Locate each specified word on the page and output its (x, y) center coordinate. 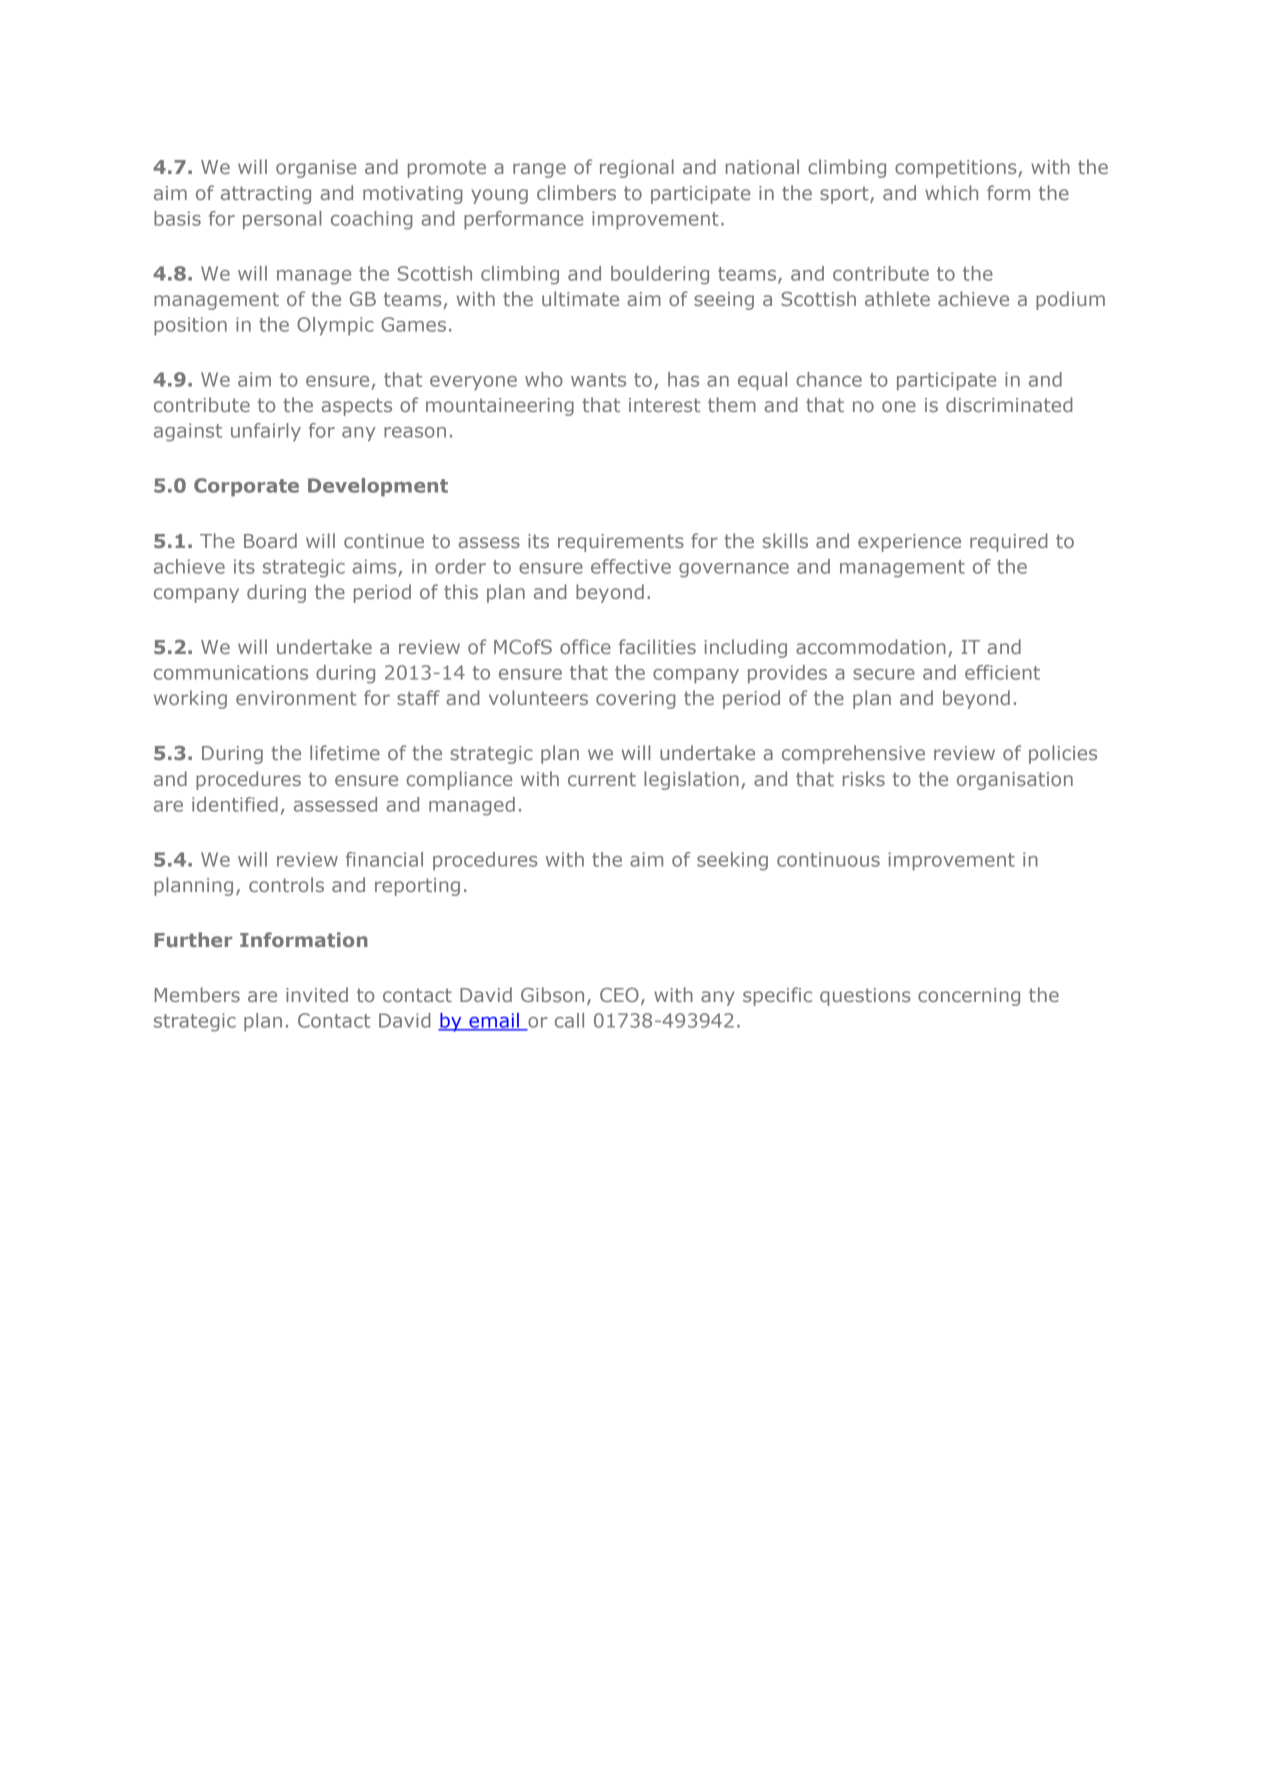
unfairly (266, 432)
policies (1063, 754)
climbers (576, 192)
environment (296, 698)
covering (636, 700)
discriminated (1009, 404)
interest (664, 405)
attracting (266, 195)
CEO (619, 995)
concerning (969, 997)
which (951, 192)
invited (317, 994)
